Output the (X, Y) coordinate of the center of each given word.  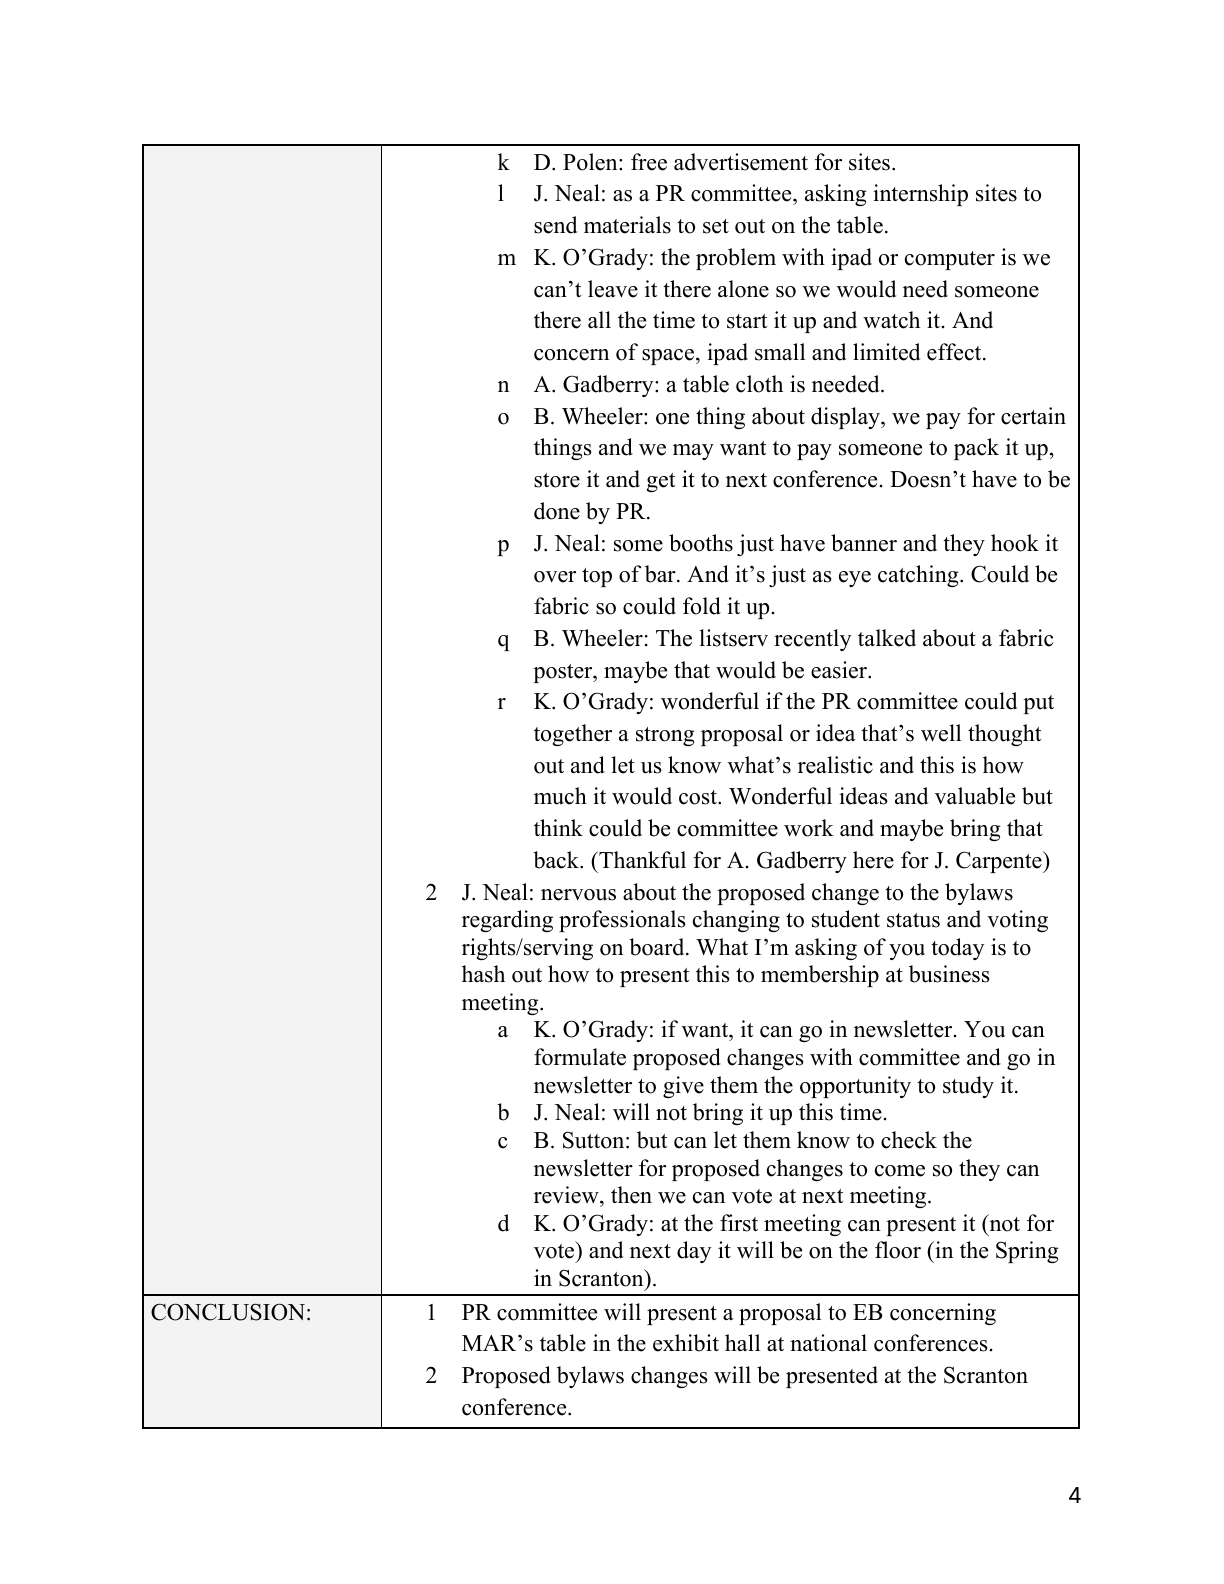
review (567, 1195)
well (941, 733)
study (968, 1087)
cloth (759, 384)
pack (976, 449)
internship (920, 195)
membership (820, 976)
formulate (580, 1057)
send (555, 225)
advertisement (741, 162)
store (557, 480)
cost (699, 797)
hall (742, 1342)
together (573, 735)
